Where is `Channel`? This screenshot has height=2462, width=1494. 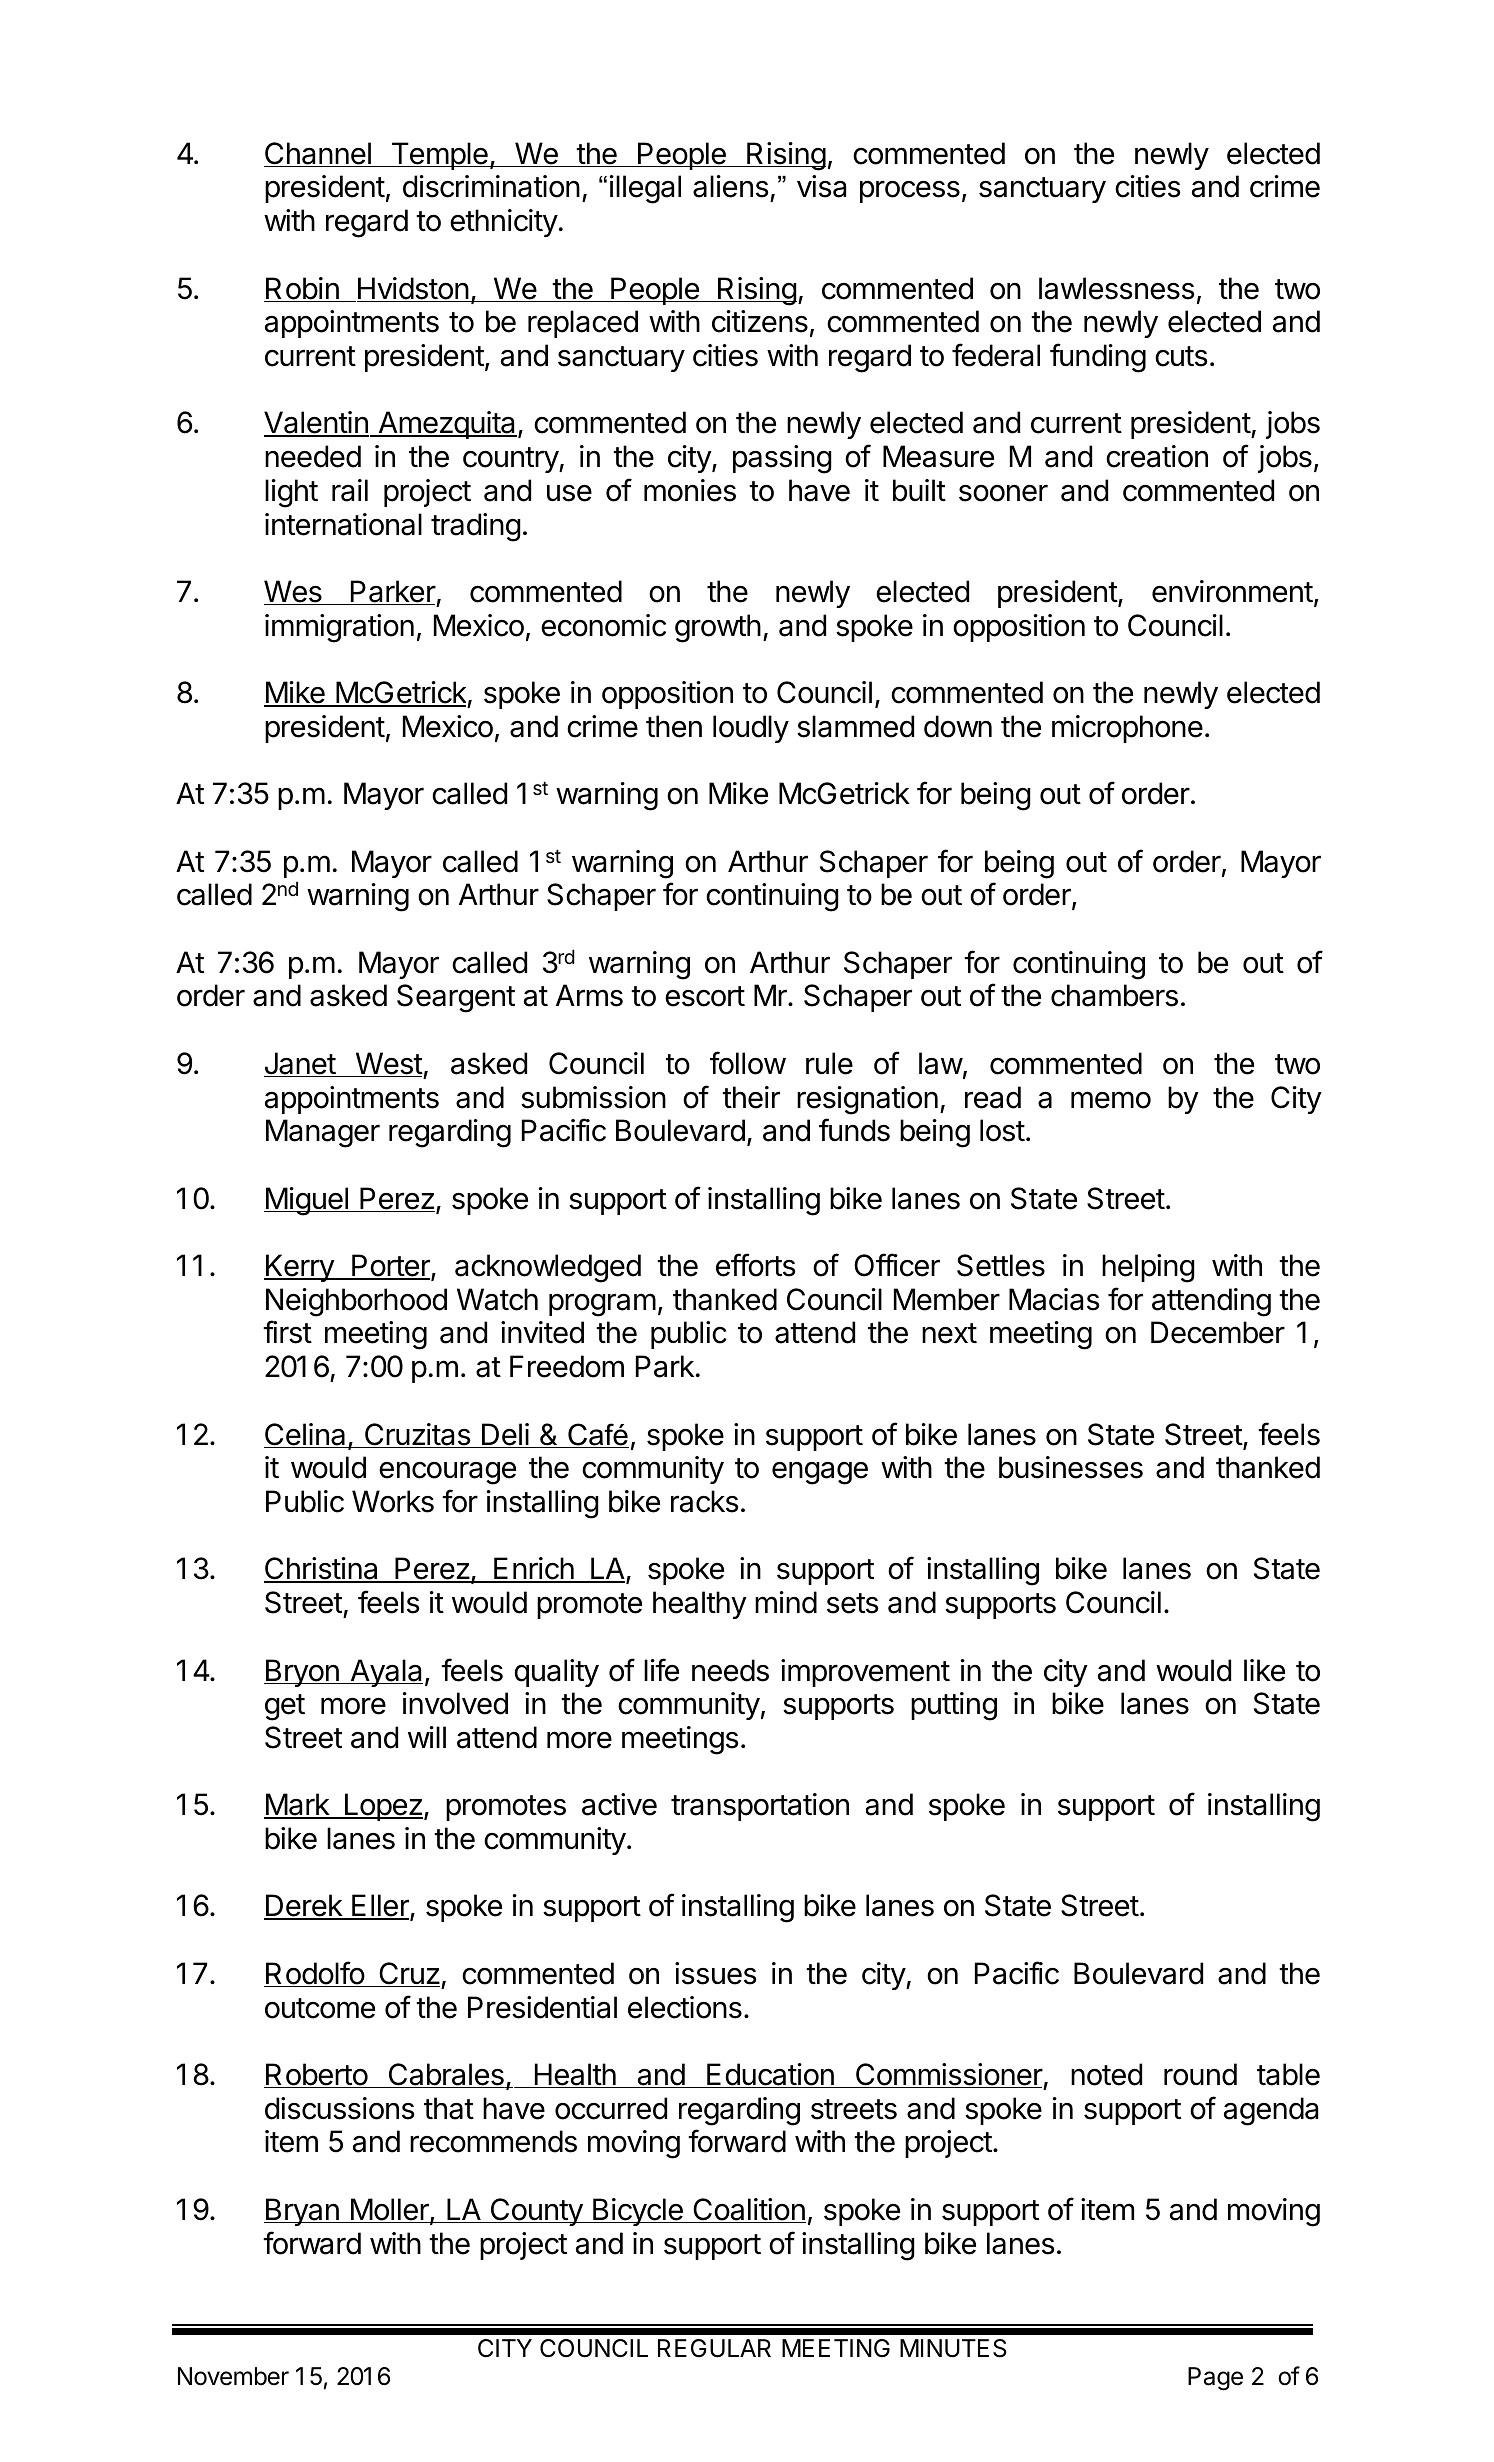 Channel is located at coordinates (318, 154).
